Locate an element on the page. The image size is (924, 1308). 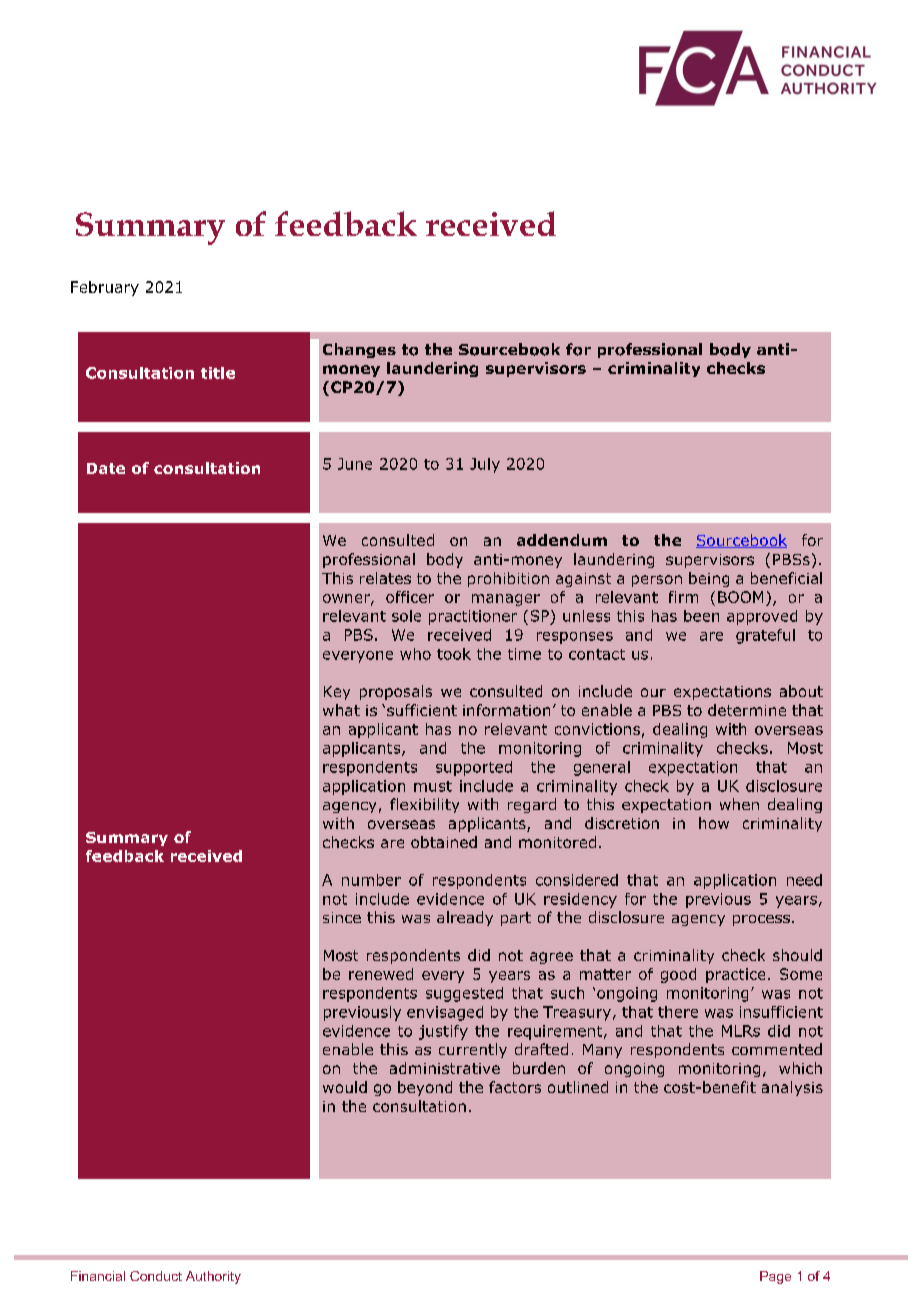
there is located at coordinates (678, 1012).
